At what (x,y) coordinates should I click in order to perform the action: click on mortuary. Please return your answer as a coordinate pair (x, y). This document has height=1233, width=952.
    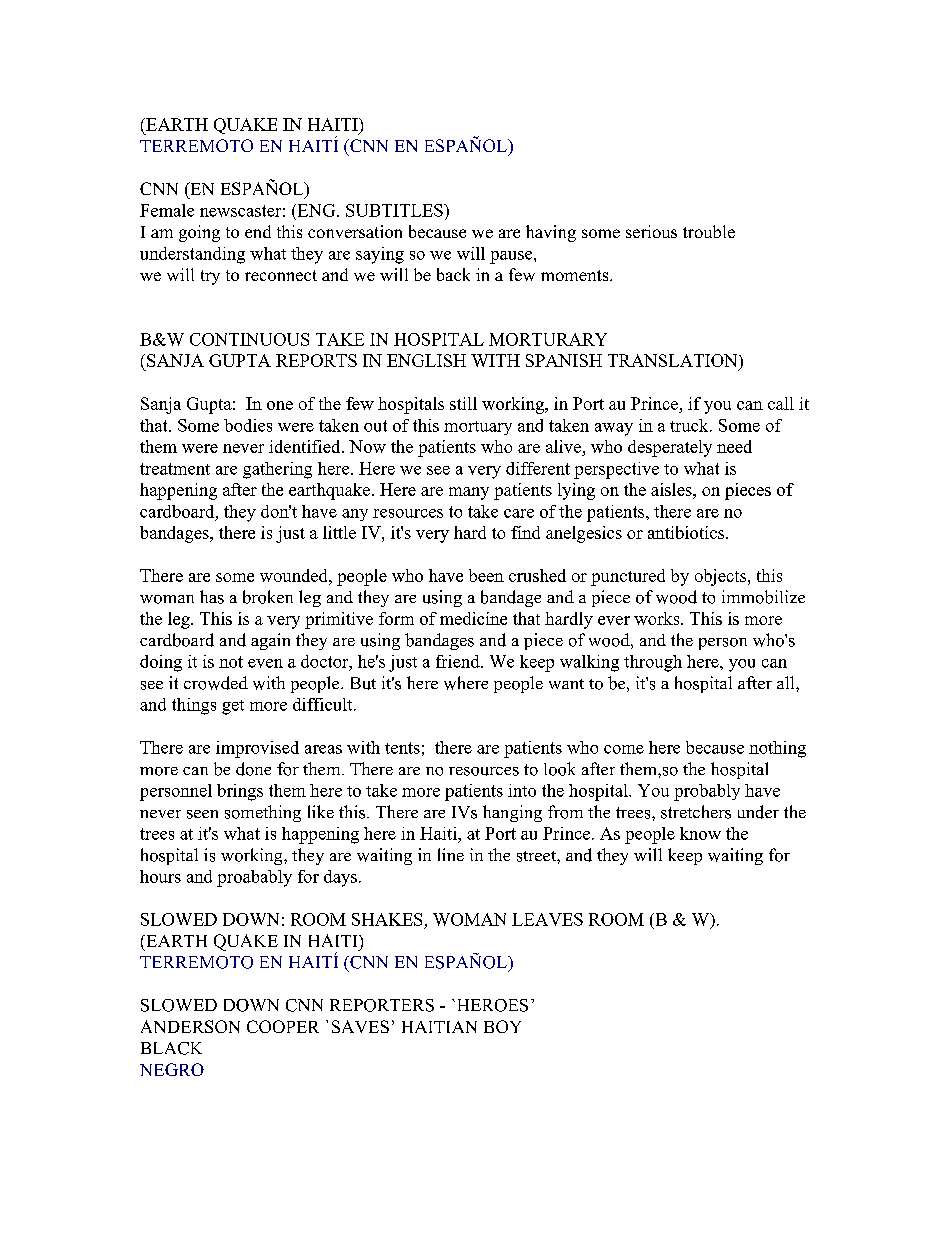
    Looking at the image, I should click on (478, 428).
